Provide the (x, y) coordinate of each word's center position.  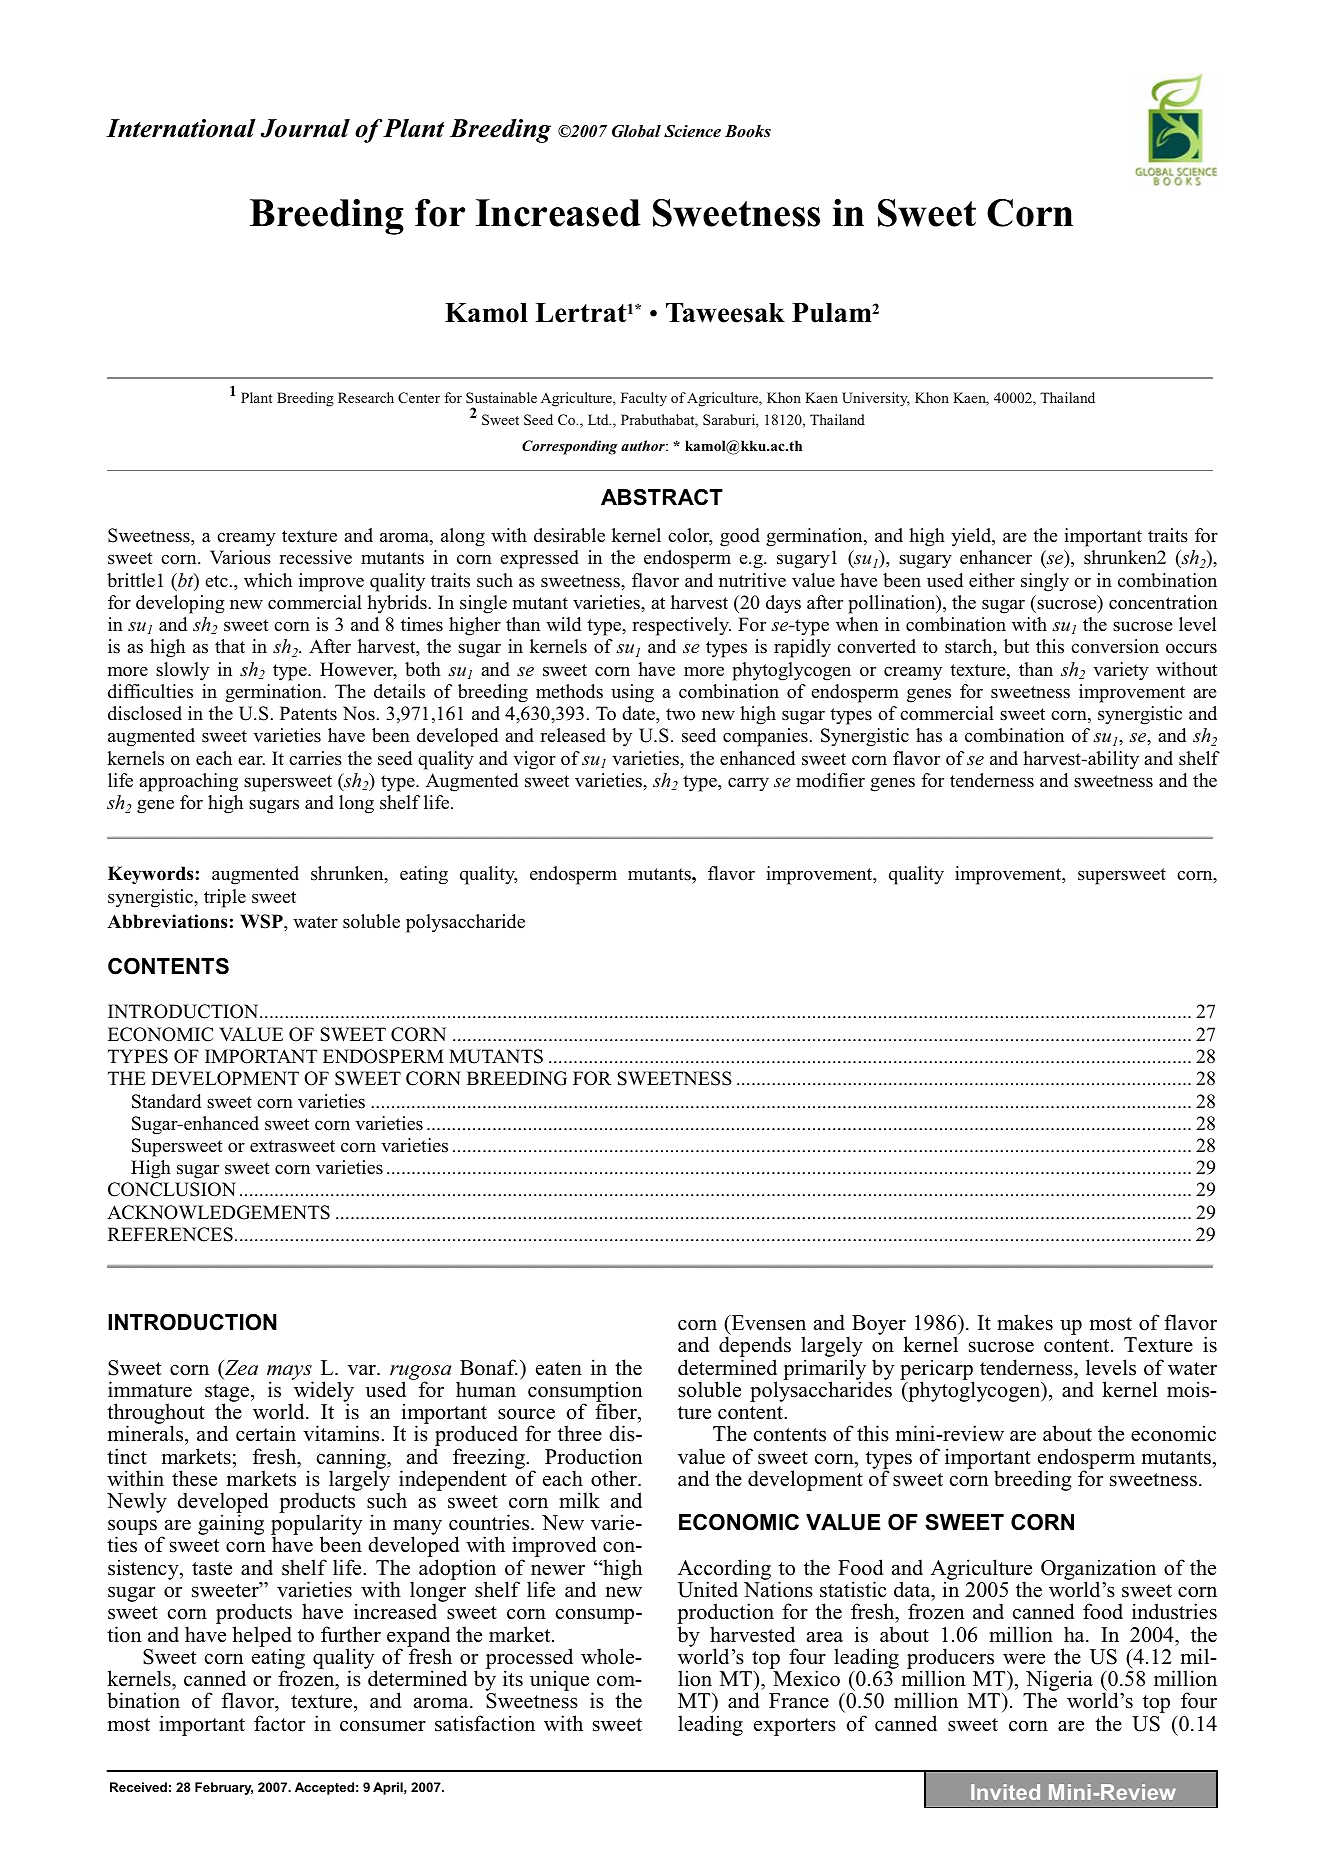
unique (561, 1682)
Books (748, 131)
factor (279, 1723)
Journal (305, 128)
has (929, 735)
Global (636, 131)
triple (225, 898)
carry (748, 784)
